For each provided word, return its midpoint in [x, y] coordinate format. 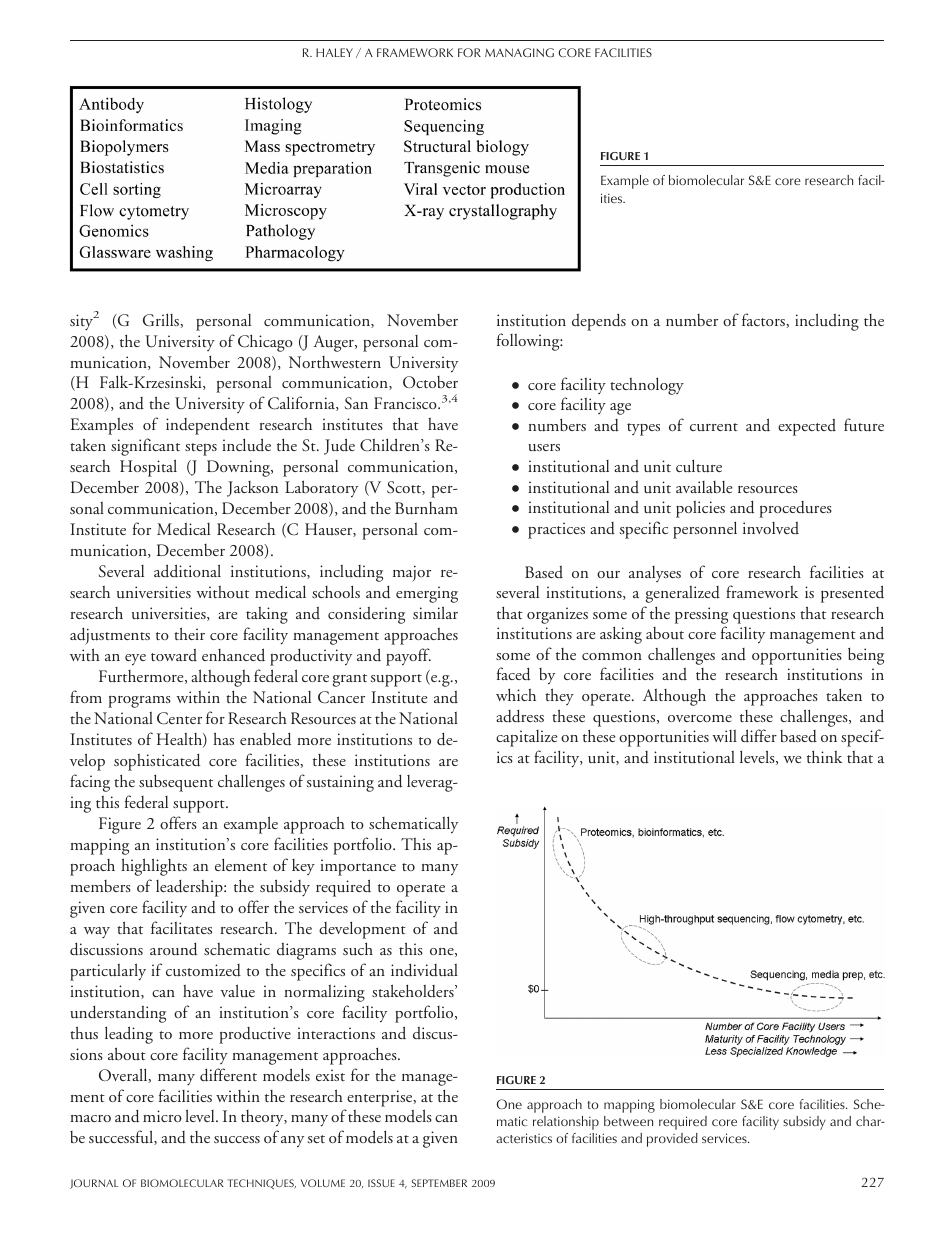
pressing [701, 615]
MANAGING [519, 52]
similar [435, 612]
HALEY [334, 52]
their [189, 633]
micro [162, 1116]
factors [764, 319]
